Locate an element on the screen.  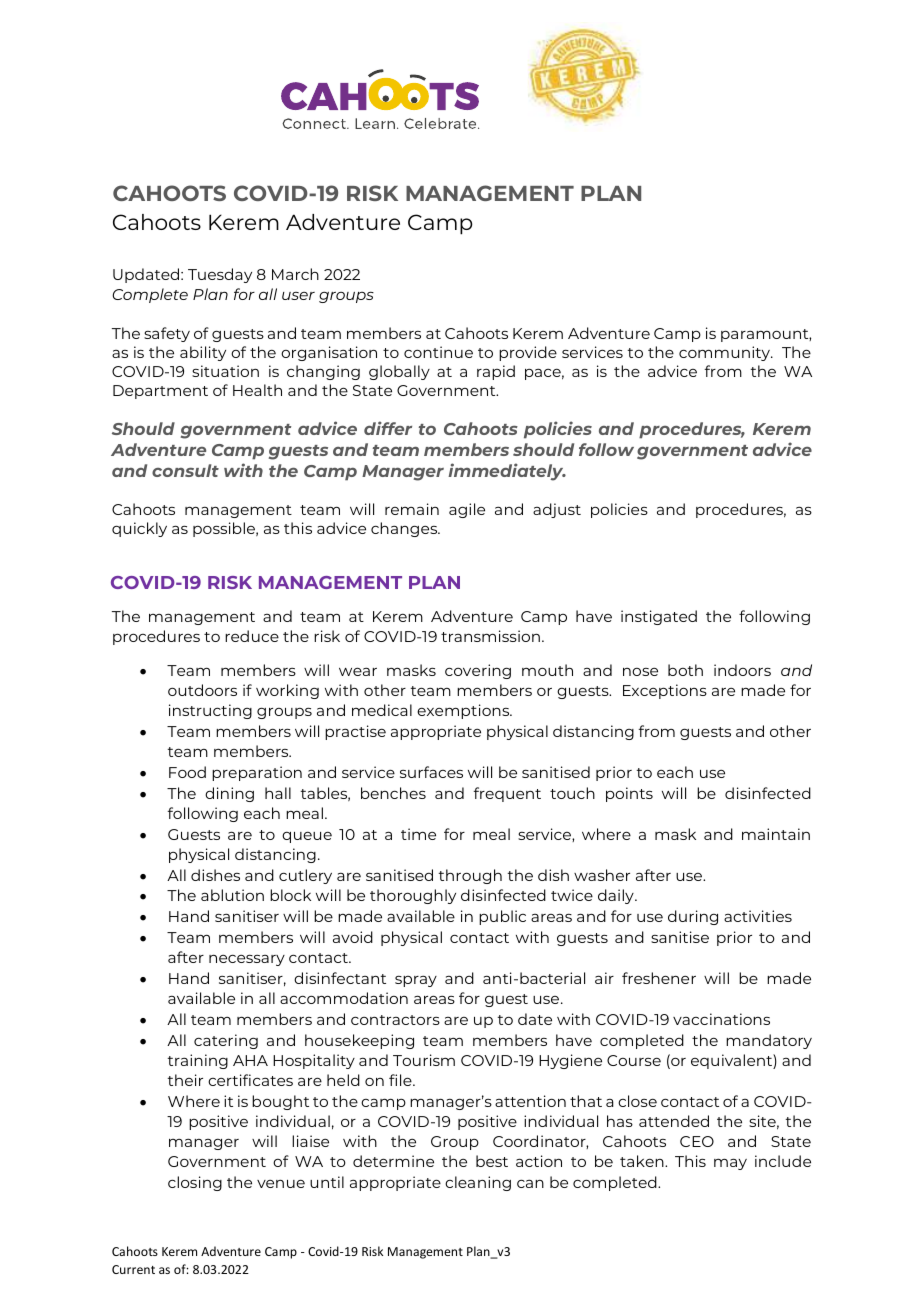
closing is located at coordinates (195, 1183).
